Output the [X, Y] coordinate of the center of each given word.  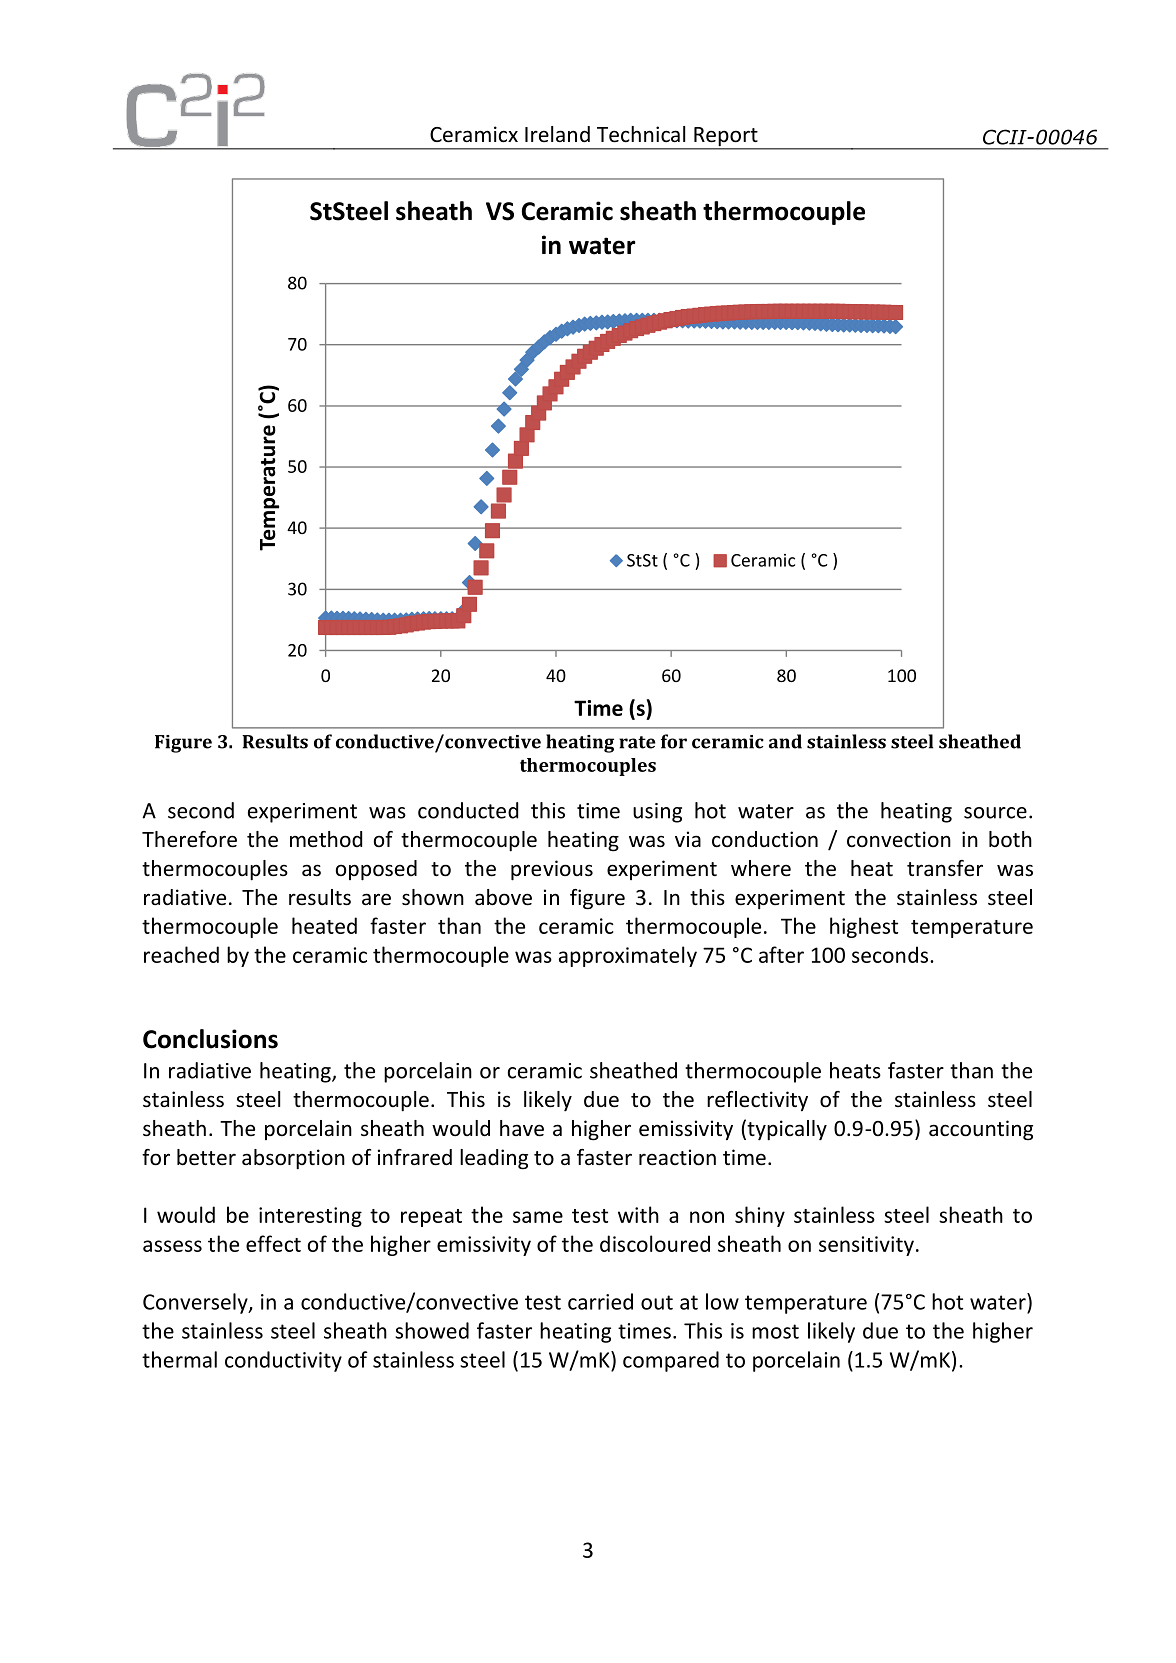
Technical [641, 134]
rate [637, 742]
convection [899, 839]
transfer [945, 868]
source [995, 813]
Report [726, 138]
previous [552, 870]
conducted [468, 810]
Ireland [557, 134]
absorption [293, 1159]
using [657, 813]
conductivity [283, 1361]
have [522, 1128]
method [326, 839]
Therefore [189, 839]
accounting [981, 1130]
